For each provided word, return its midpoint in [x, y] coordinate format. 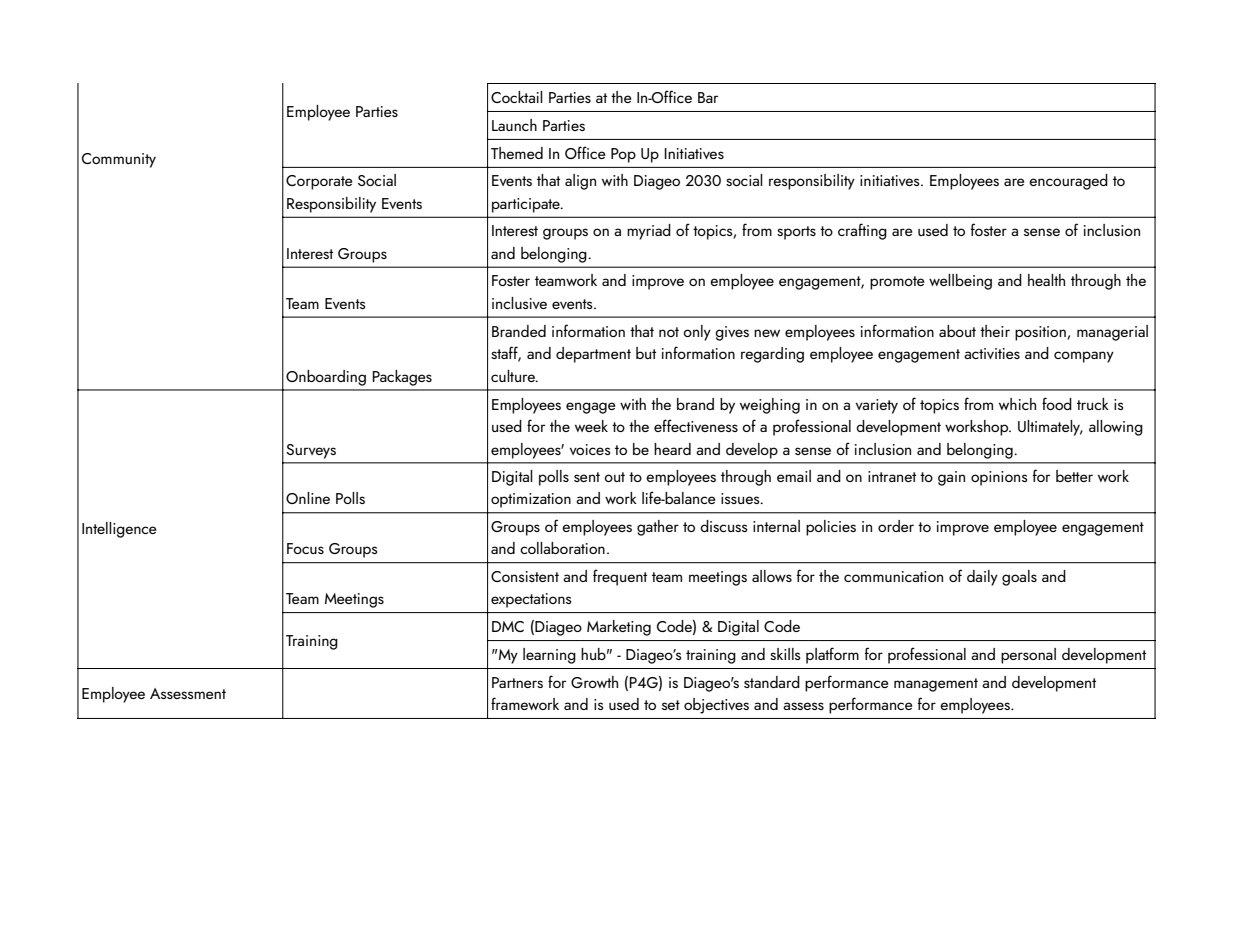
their [995, 331]
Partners [517, 682]
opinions [999, 478]
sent [587, 477]
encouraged [1068, 182]
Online [308, 498]
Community [119, 160]
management [936, 685]
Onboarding [326, 378]
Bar [708, 97]
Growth [594, 682]
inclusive [519, 303]
